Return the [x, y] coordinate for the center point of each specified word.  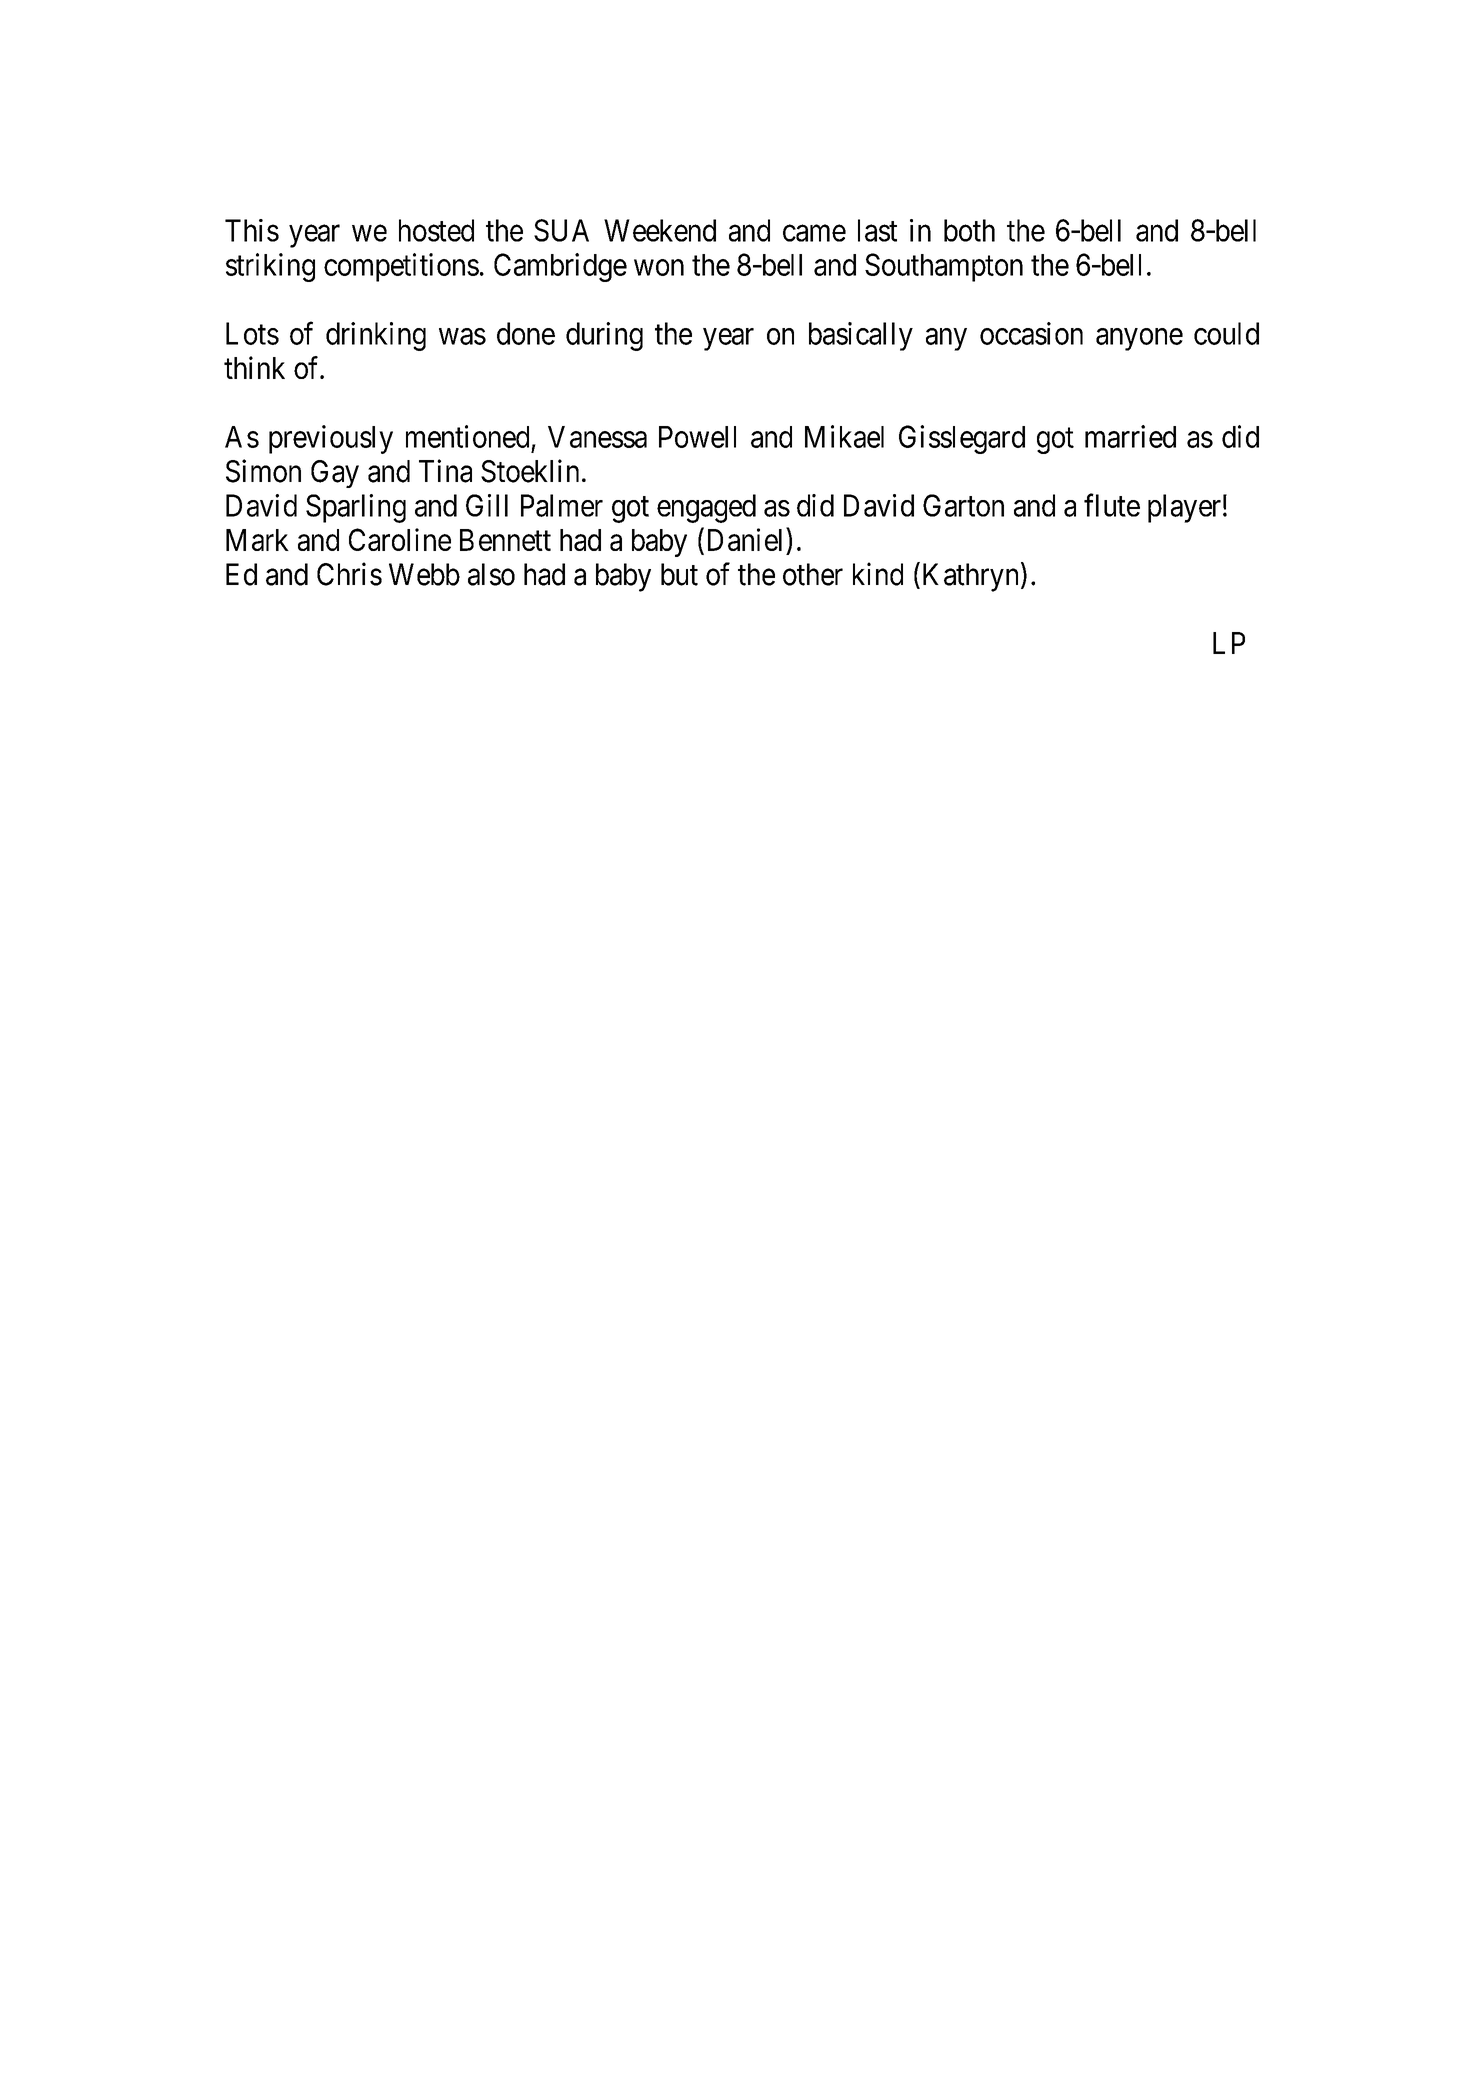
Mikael [844, 436]
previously [331, 439]
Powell [697, 437]
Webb [424, 574]
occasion [1031, 333]
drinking [376, 336]
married [1130, 436]
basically [861, 336]
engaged [706, 508]
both [969, 230]
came [814, 233]
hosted [436, 230]
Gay [335, 474]
